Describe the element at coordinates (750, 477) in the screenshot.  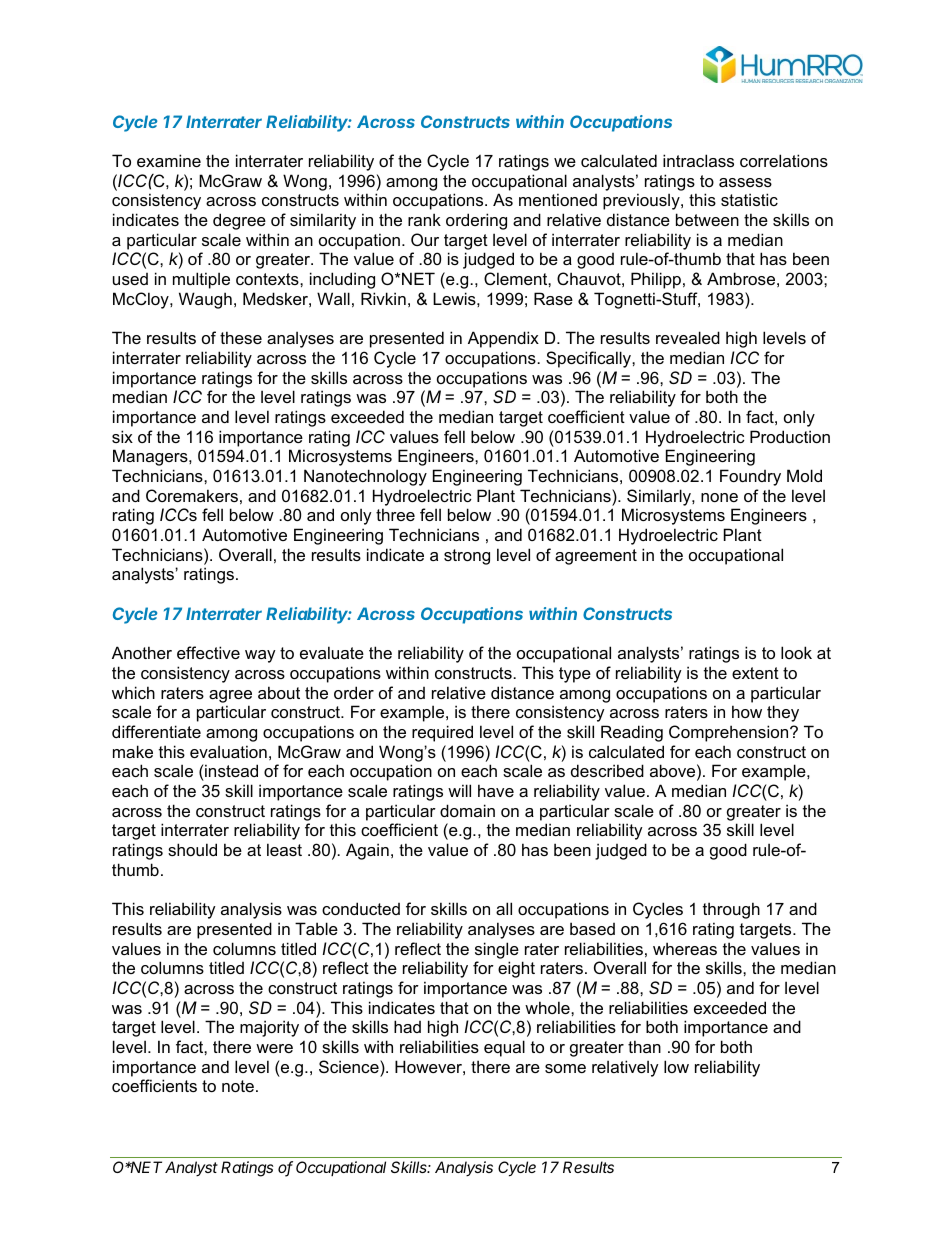
I see `Foundry` at that location.
